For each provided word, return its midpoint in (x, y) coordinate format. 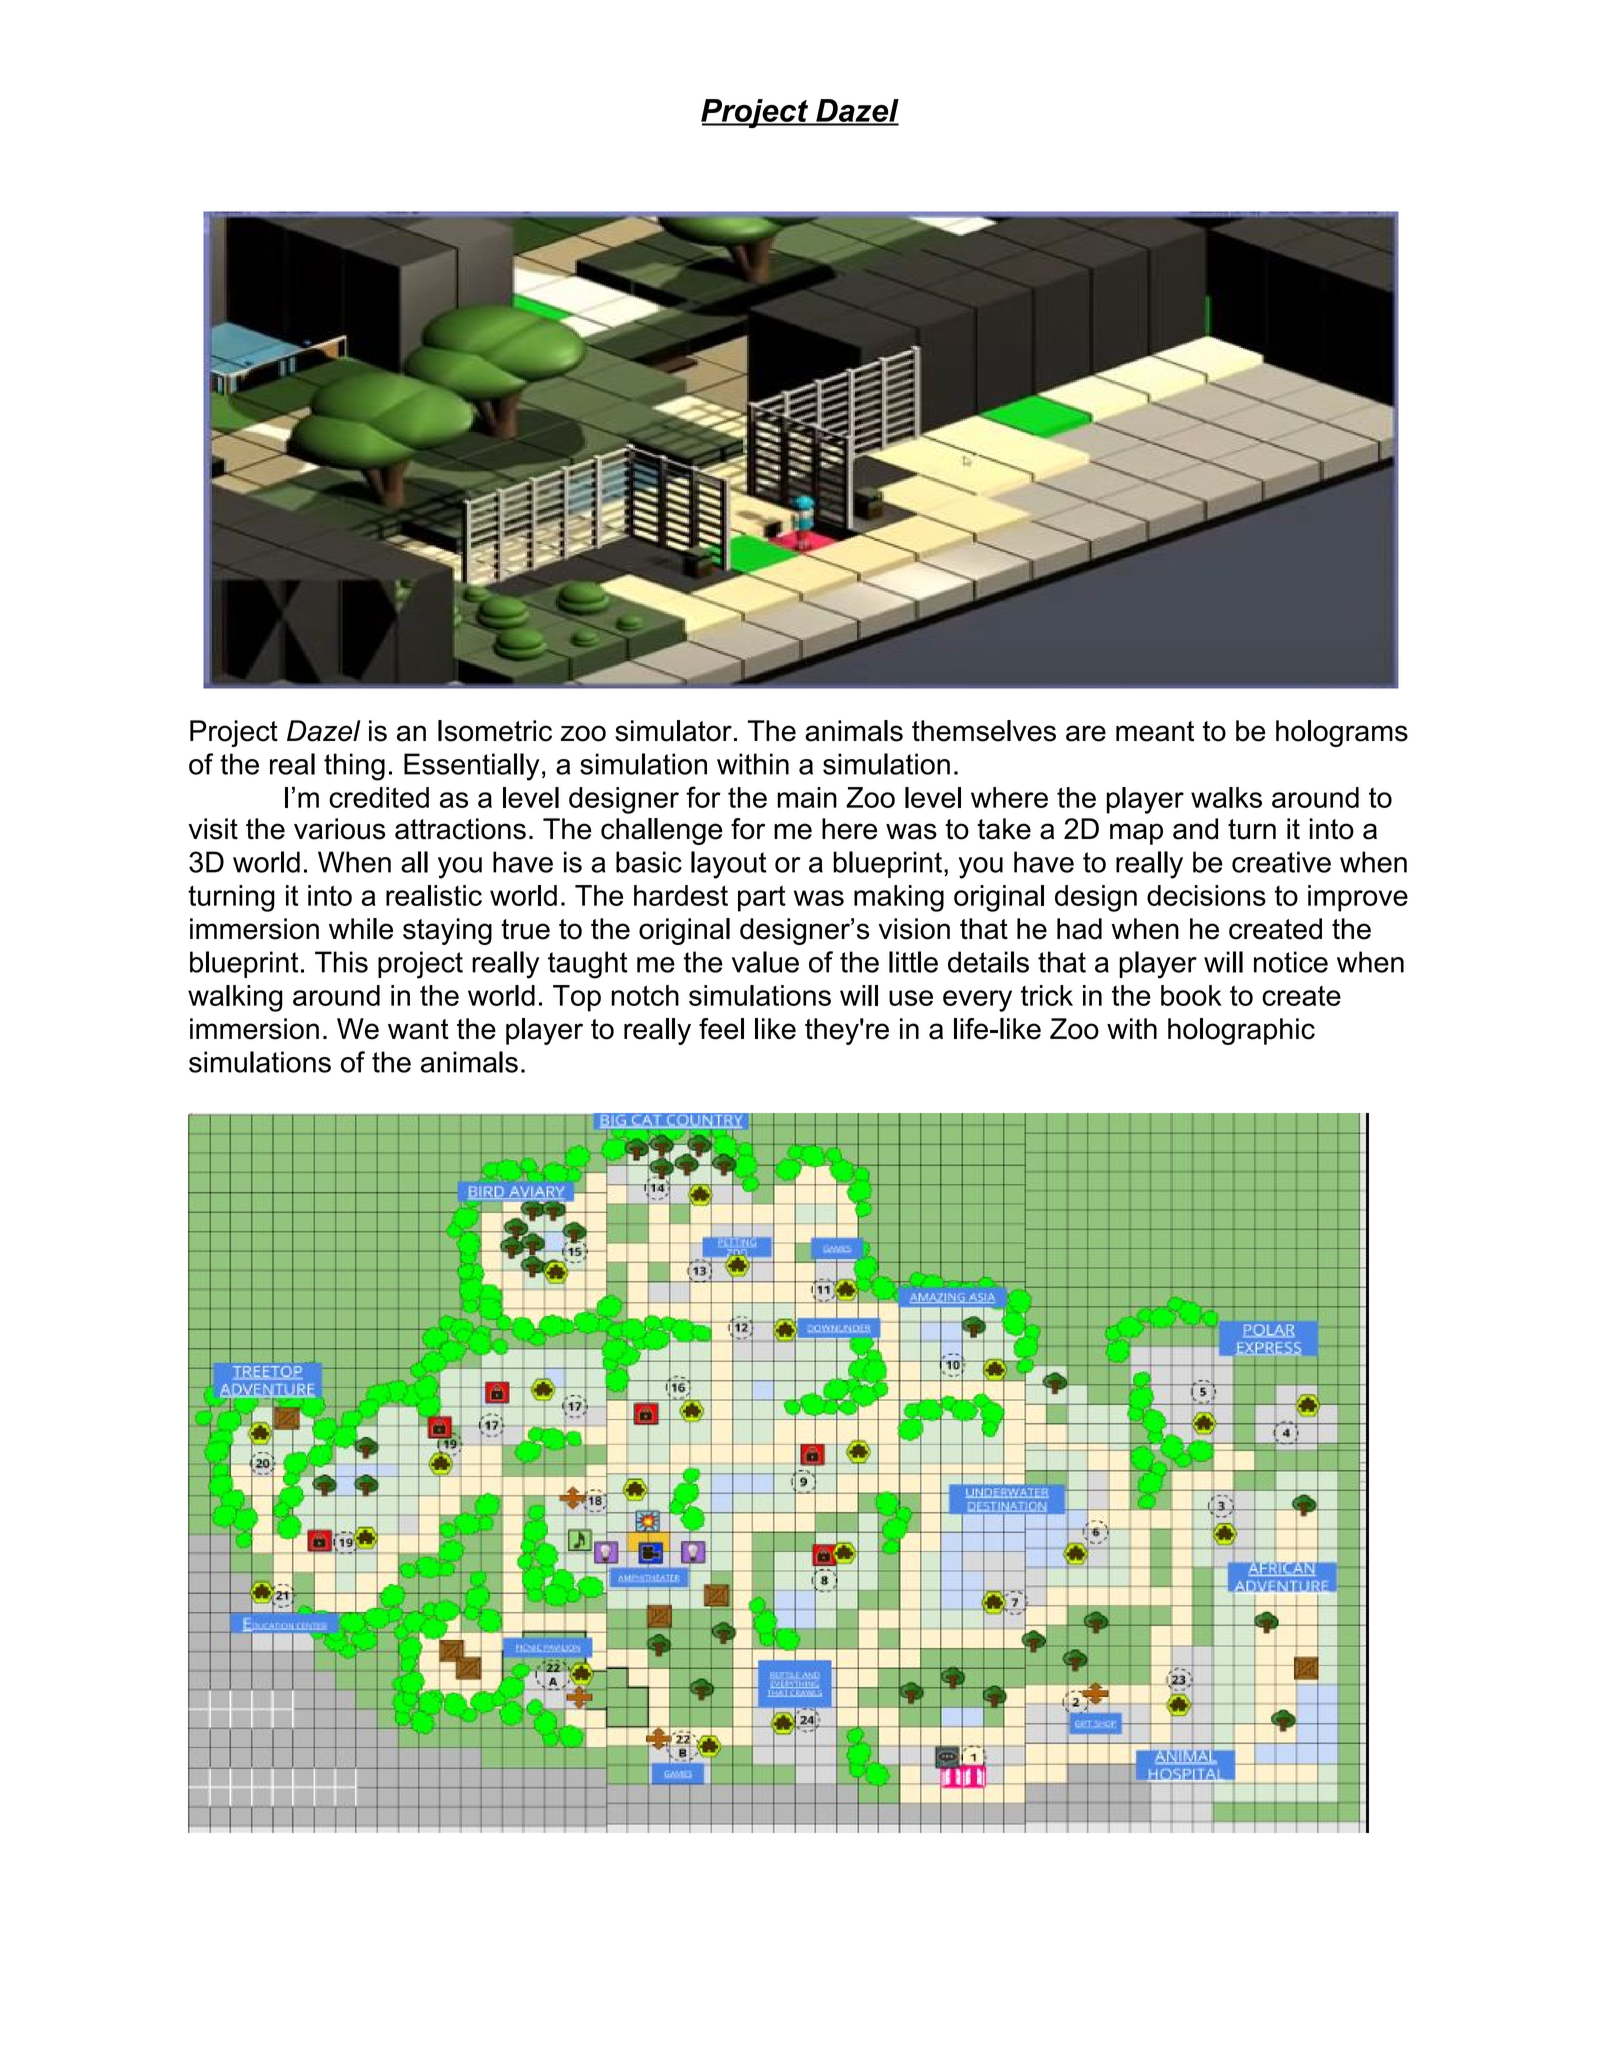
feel (721, 1029)
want (418, 1029)
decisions (1206, 895)
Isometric (495, 731)
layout (728, 865)
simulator (673, 731)
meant (1155, 731)
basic (649, 862)
